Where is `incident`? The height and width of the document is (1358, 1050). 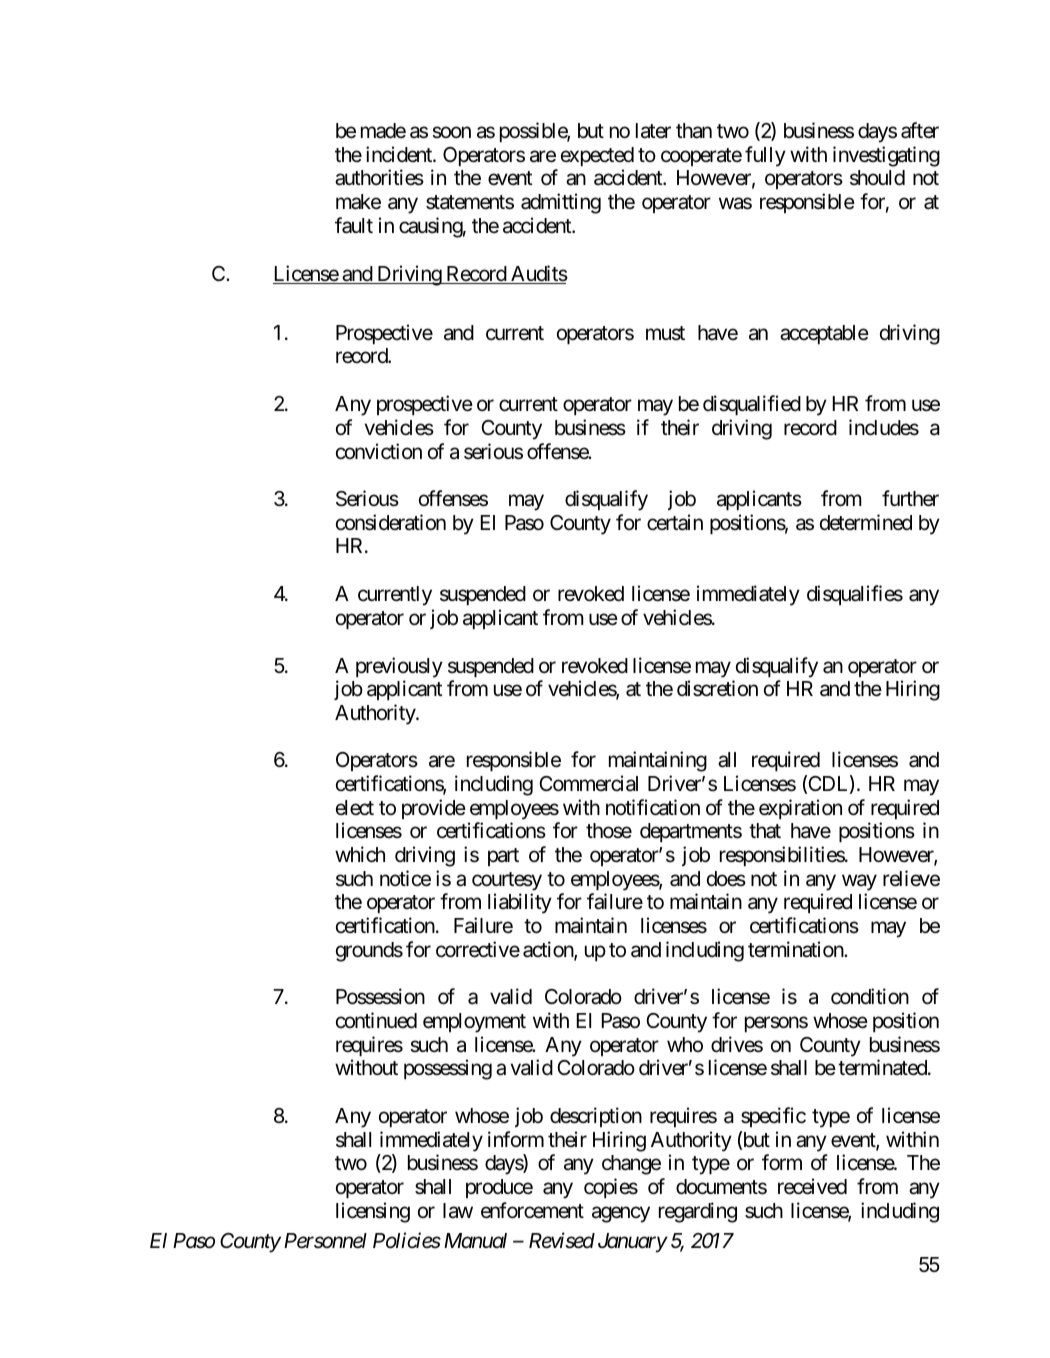
incident is located at coordinates (400, 154).
